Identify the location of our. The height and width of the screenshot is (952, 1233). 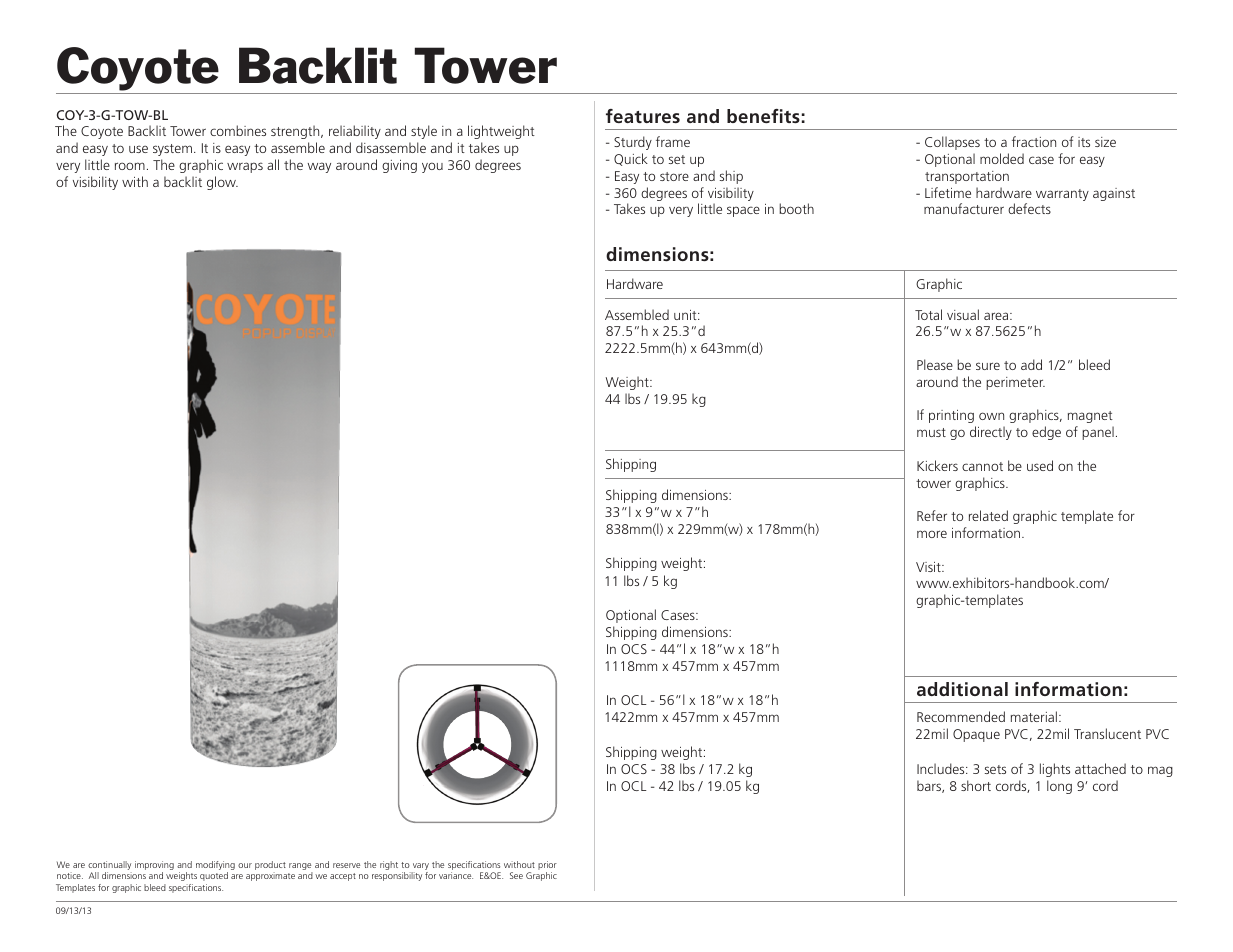
(245, 865).
